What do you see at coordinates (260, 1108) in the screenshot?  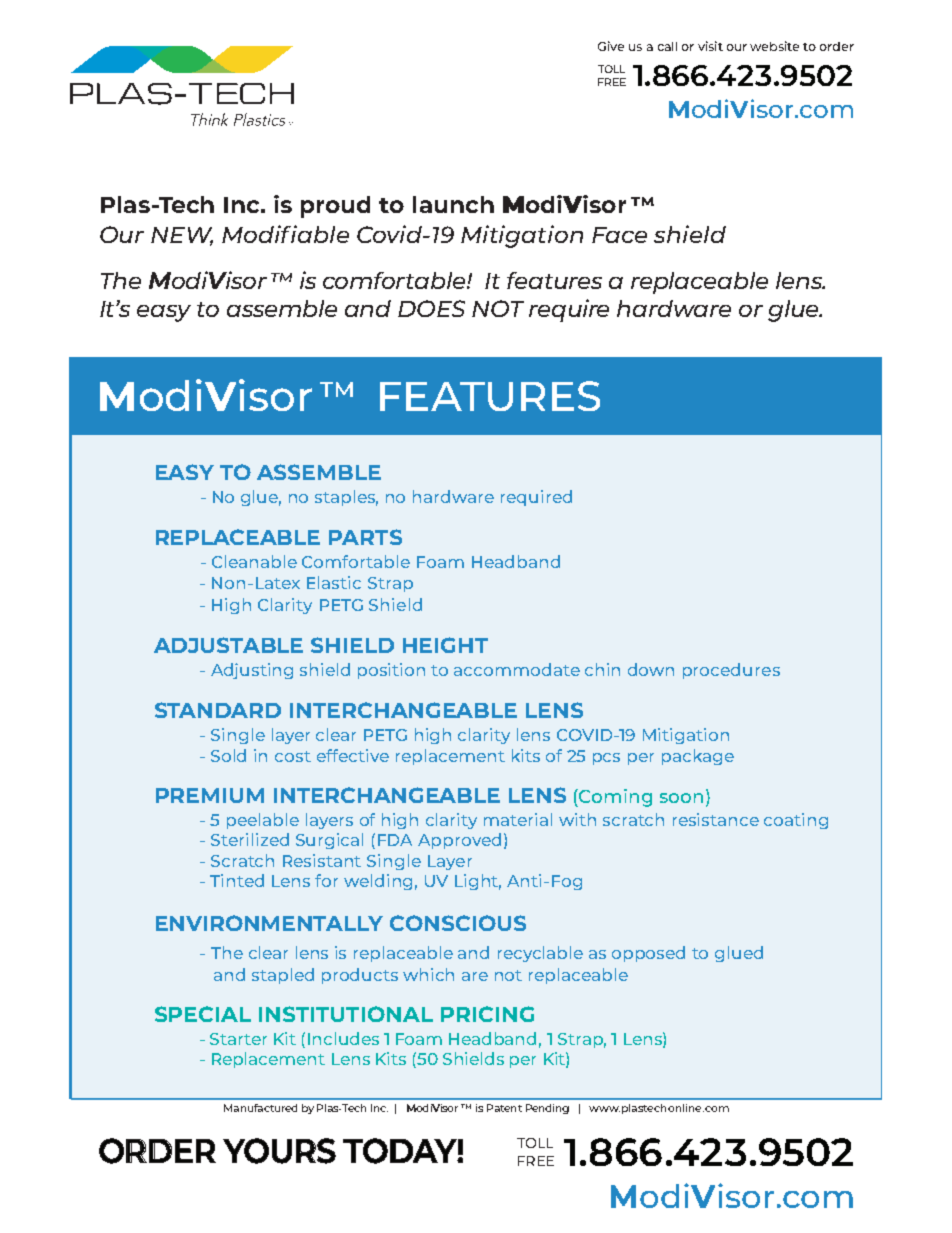 I see `Manufactured` at bounding box center [260, 1108].
